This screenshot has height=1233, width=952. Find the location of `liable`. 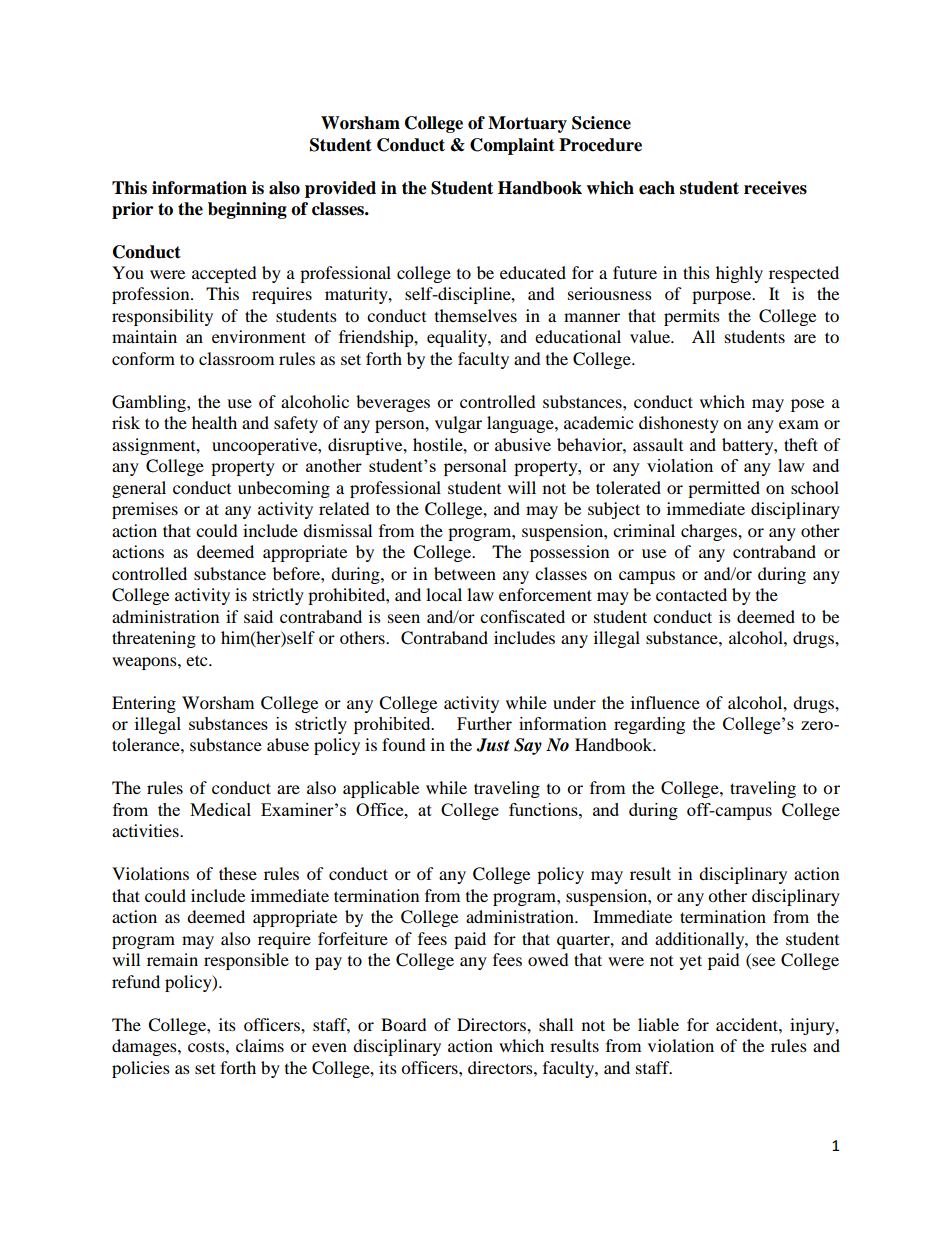

liable is located at coordinates (658, 1024).
